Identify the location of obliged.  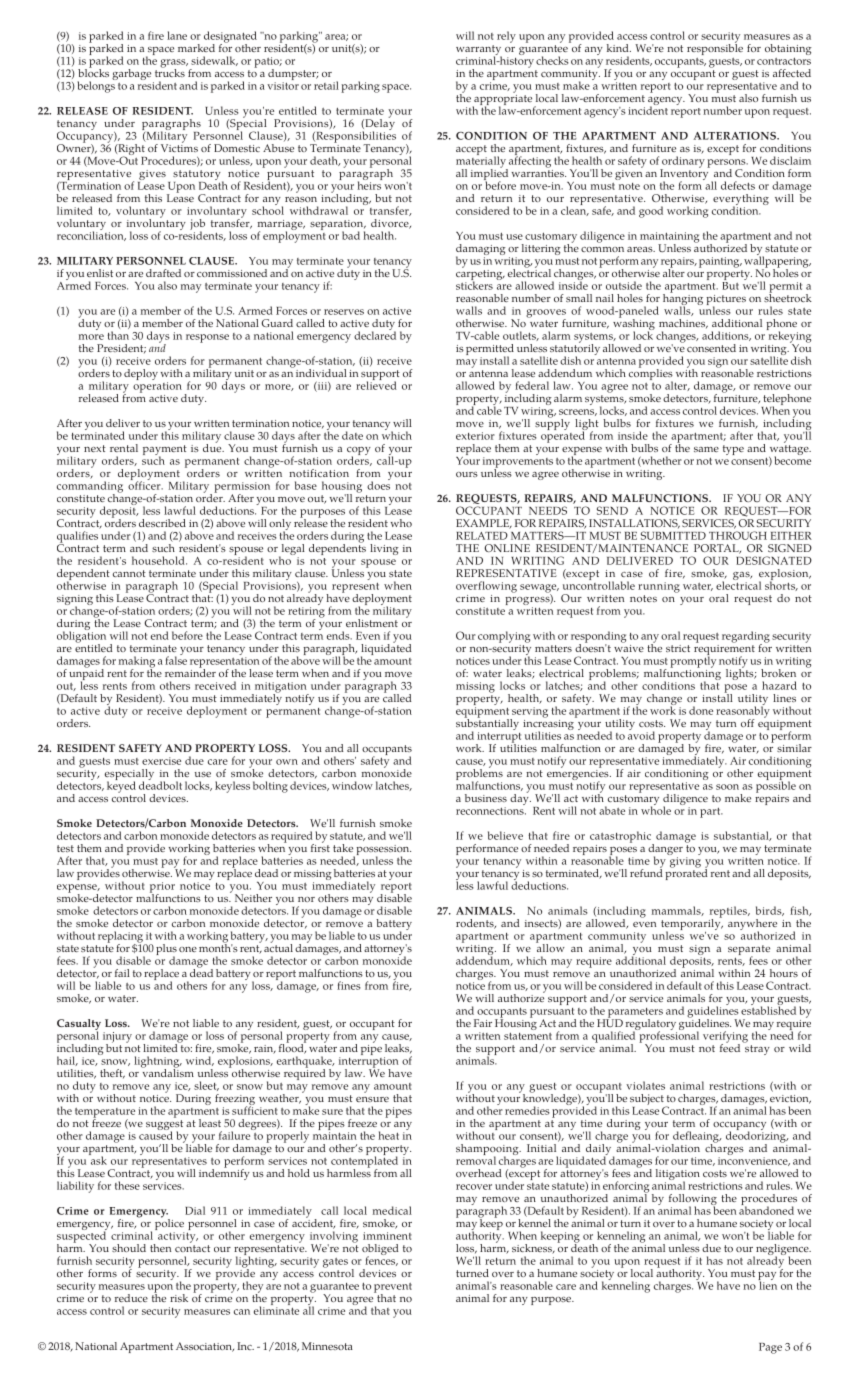
(380, 1251).
